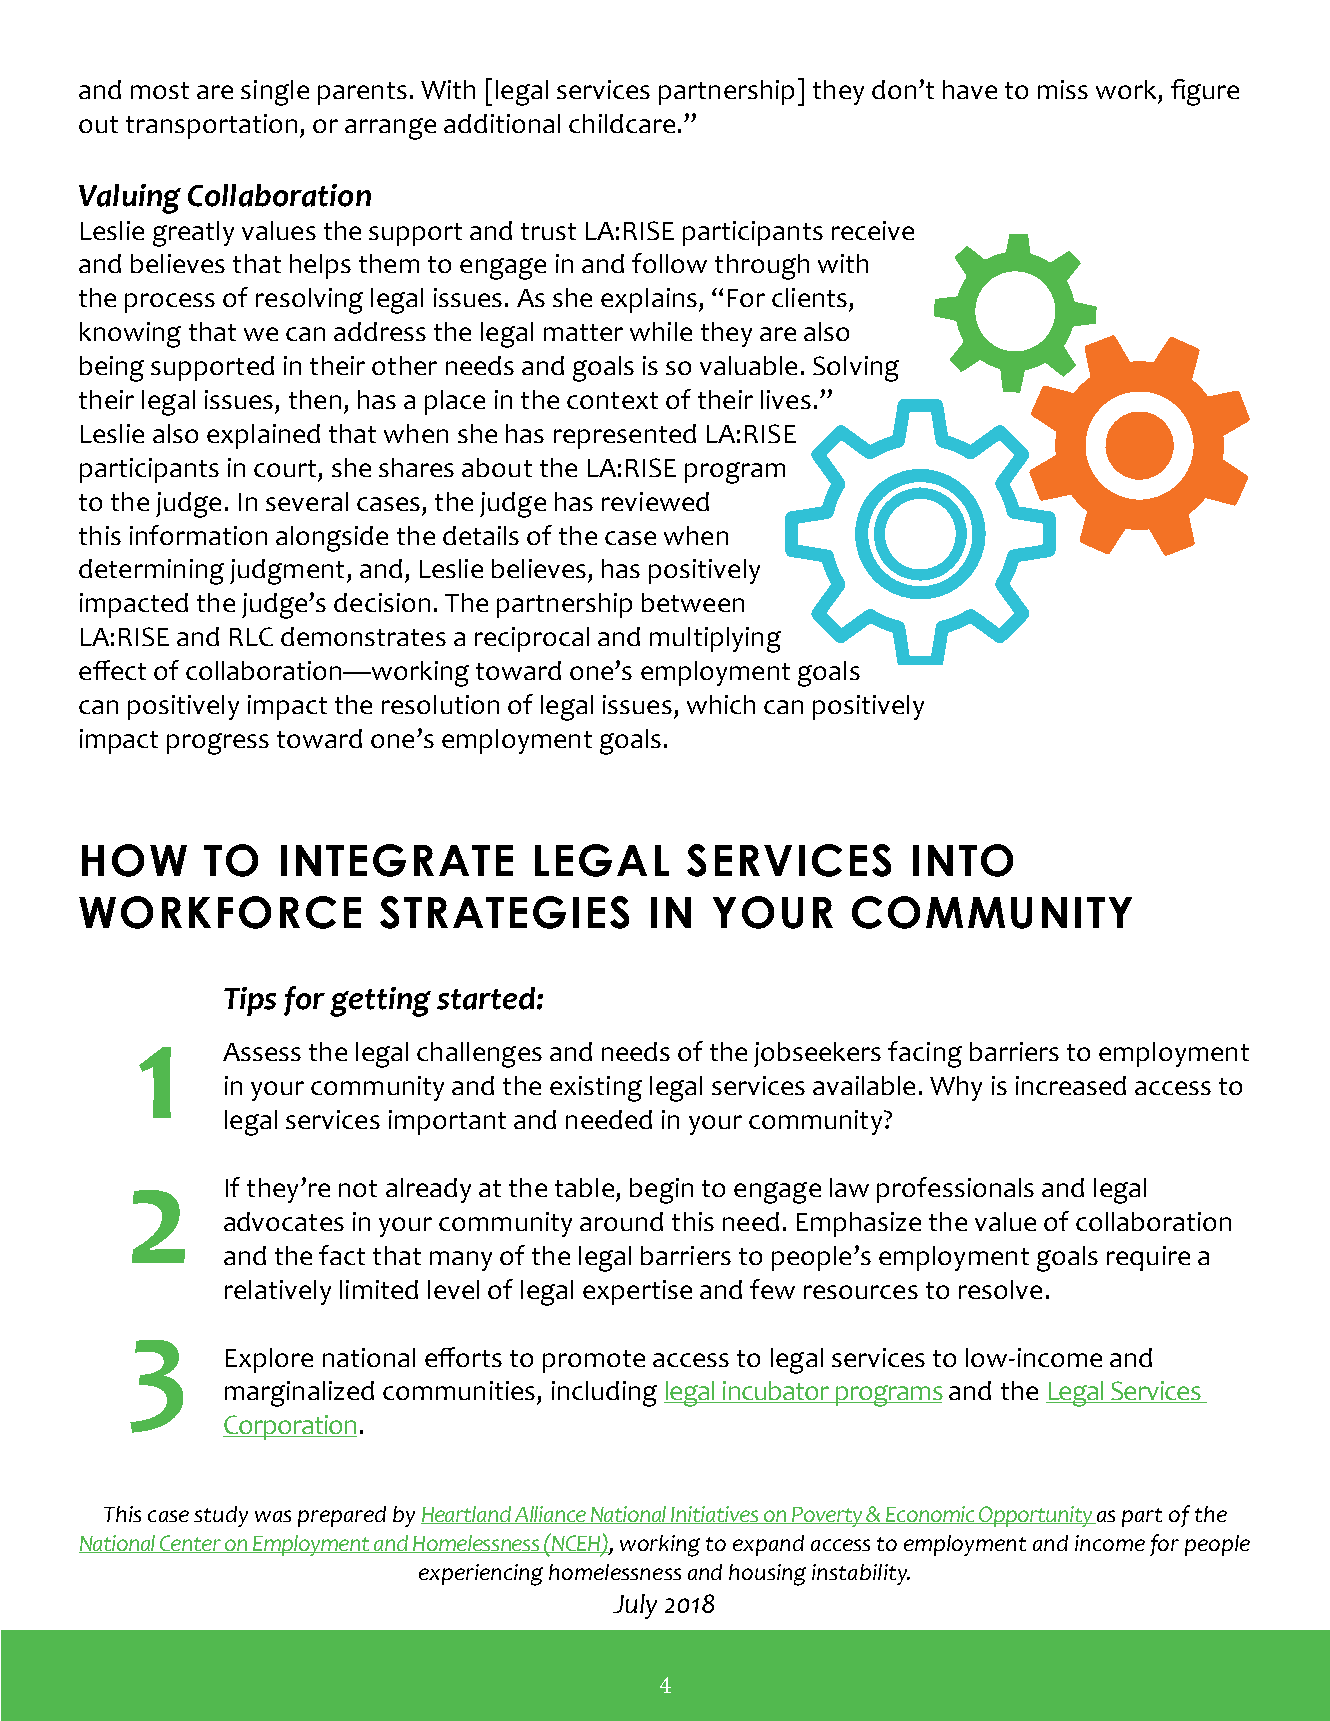 This screenshot has width=1330, height=1721. I want to click on STRATEGIES, so click(504, 912).
